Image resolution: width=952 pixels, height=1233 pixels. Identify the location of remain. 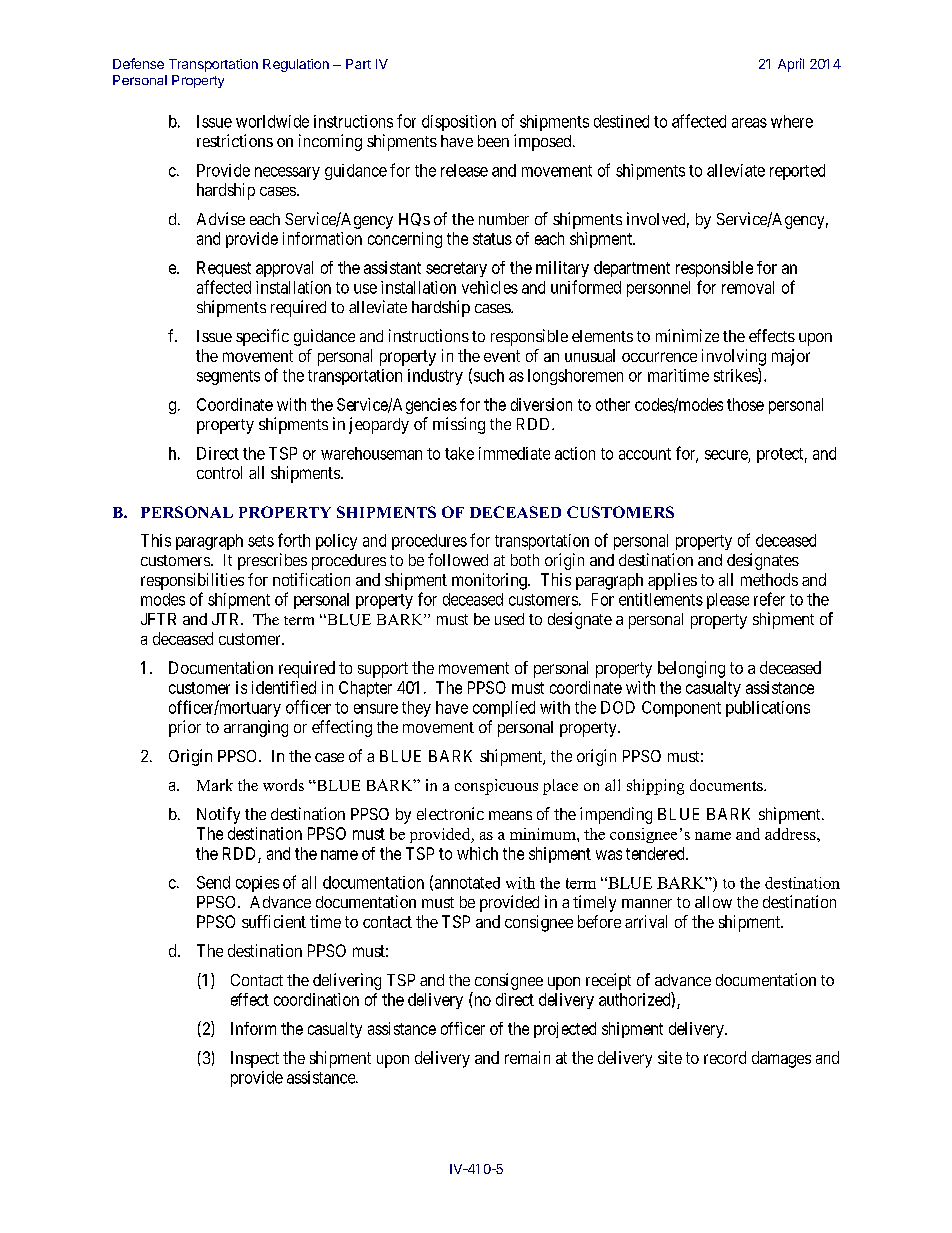
(527, 1057).
